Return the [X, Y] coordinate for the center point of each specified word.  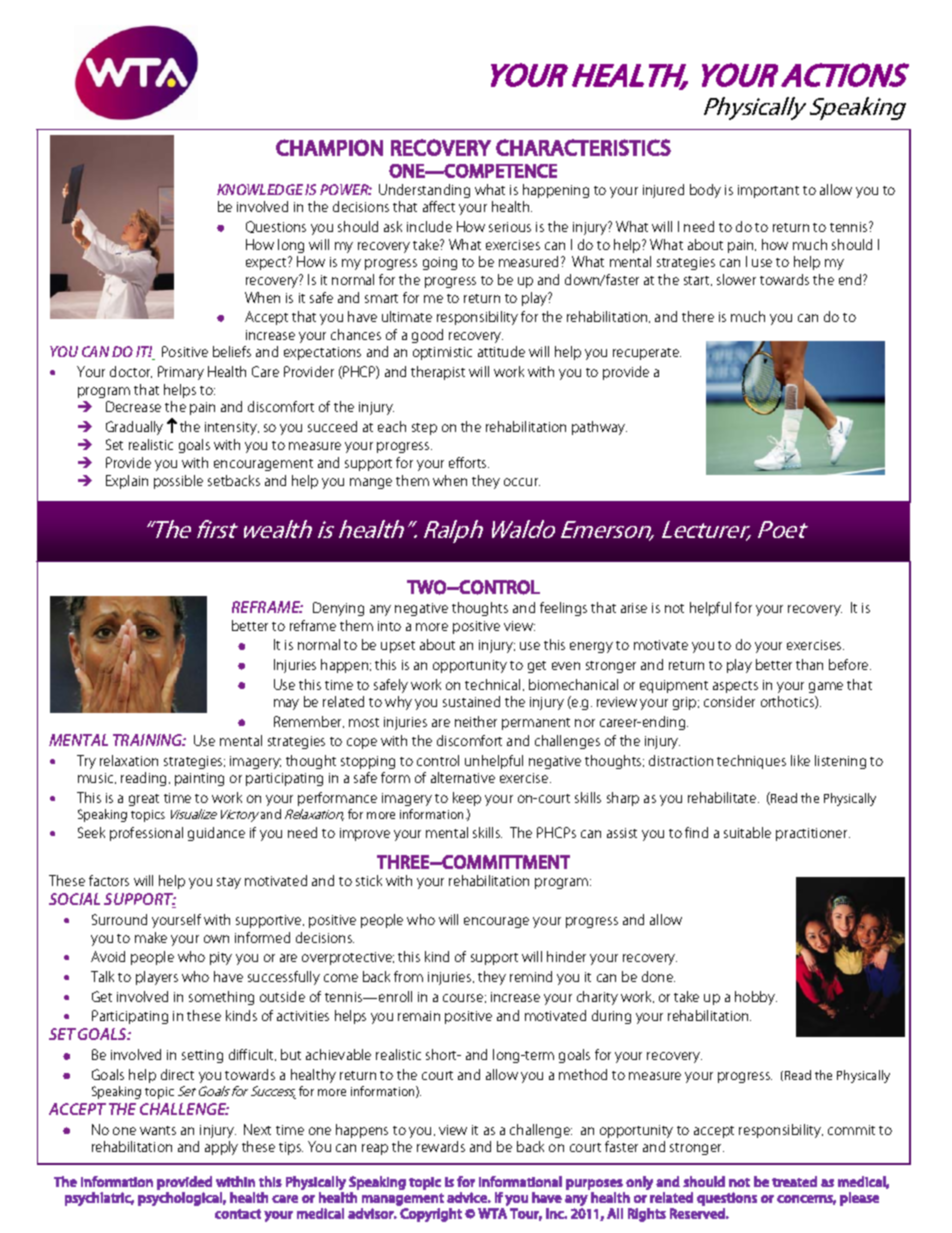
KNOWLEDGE [260, 189]
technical [492, 684]
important [768, 191]
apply [221, 1148]
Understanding [424, 191]
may [286, 704]
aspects [735, 687]
